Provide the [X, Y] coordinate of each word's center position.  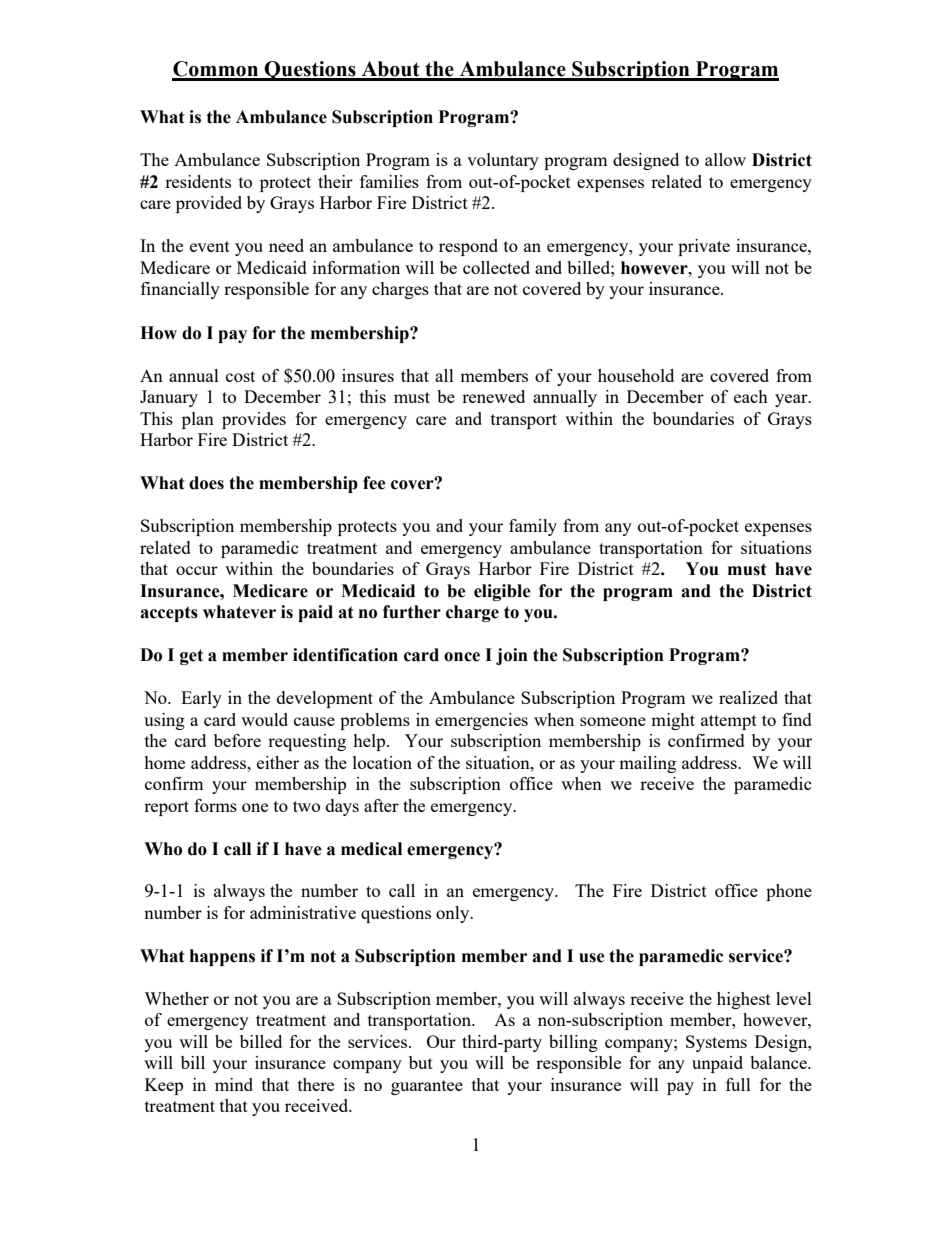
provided [209, 204]
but [421, 1062]
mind [234, 1084]
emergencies [481, 721]
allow [725, 159]
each [751, 396]
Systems [716, 1043]
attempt [729, 722]
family [533, 527]
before [237, 740]
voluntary [503, 161]
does [206, 483]
